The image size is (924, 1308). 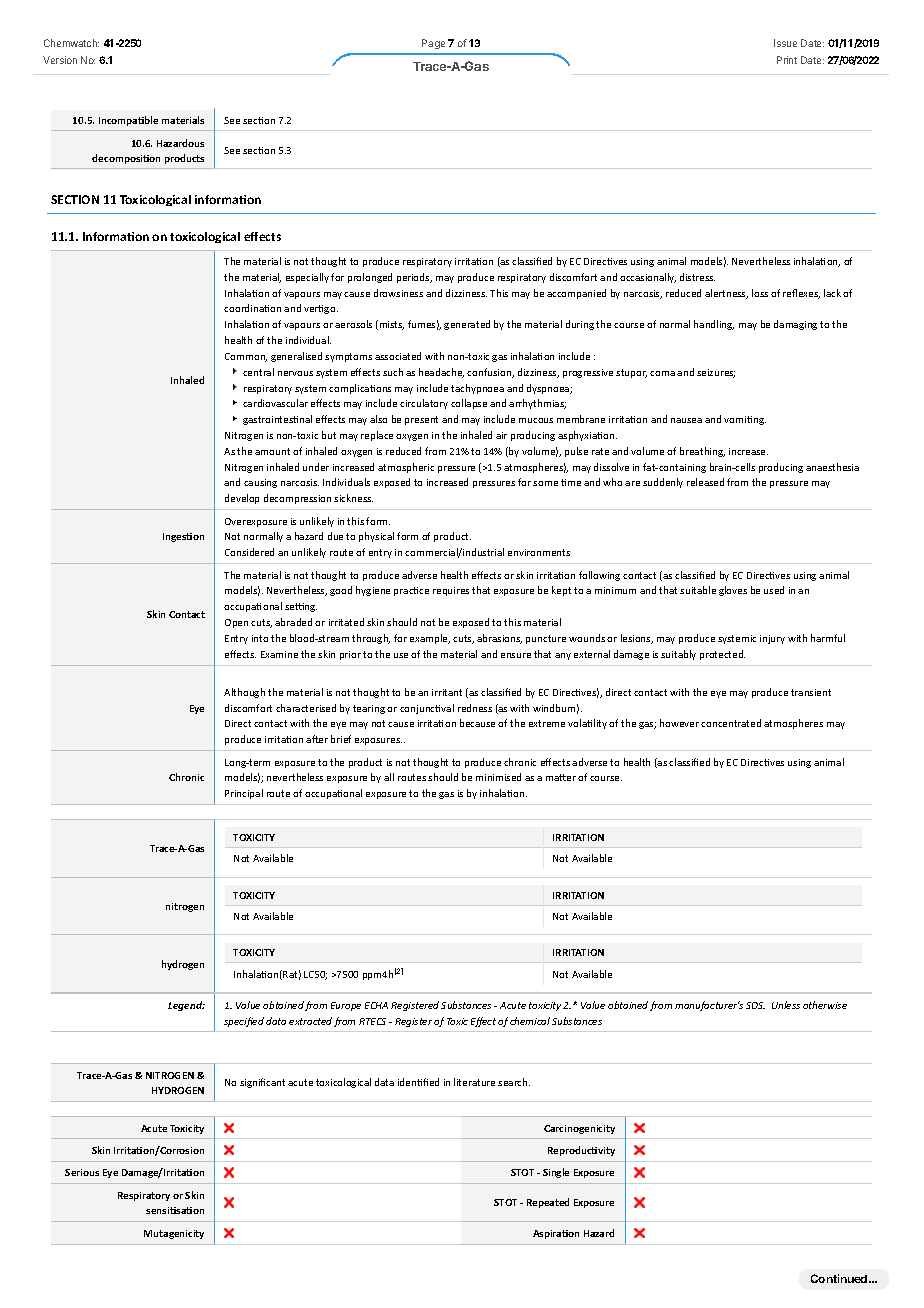 I want to click on Continued, so click(x=840, y=1278).
